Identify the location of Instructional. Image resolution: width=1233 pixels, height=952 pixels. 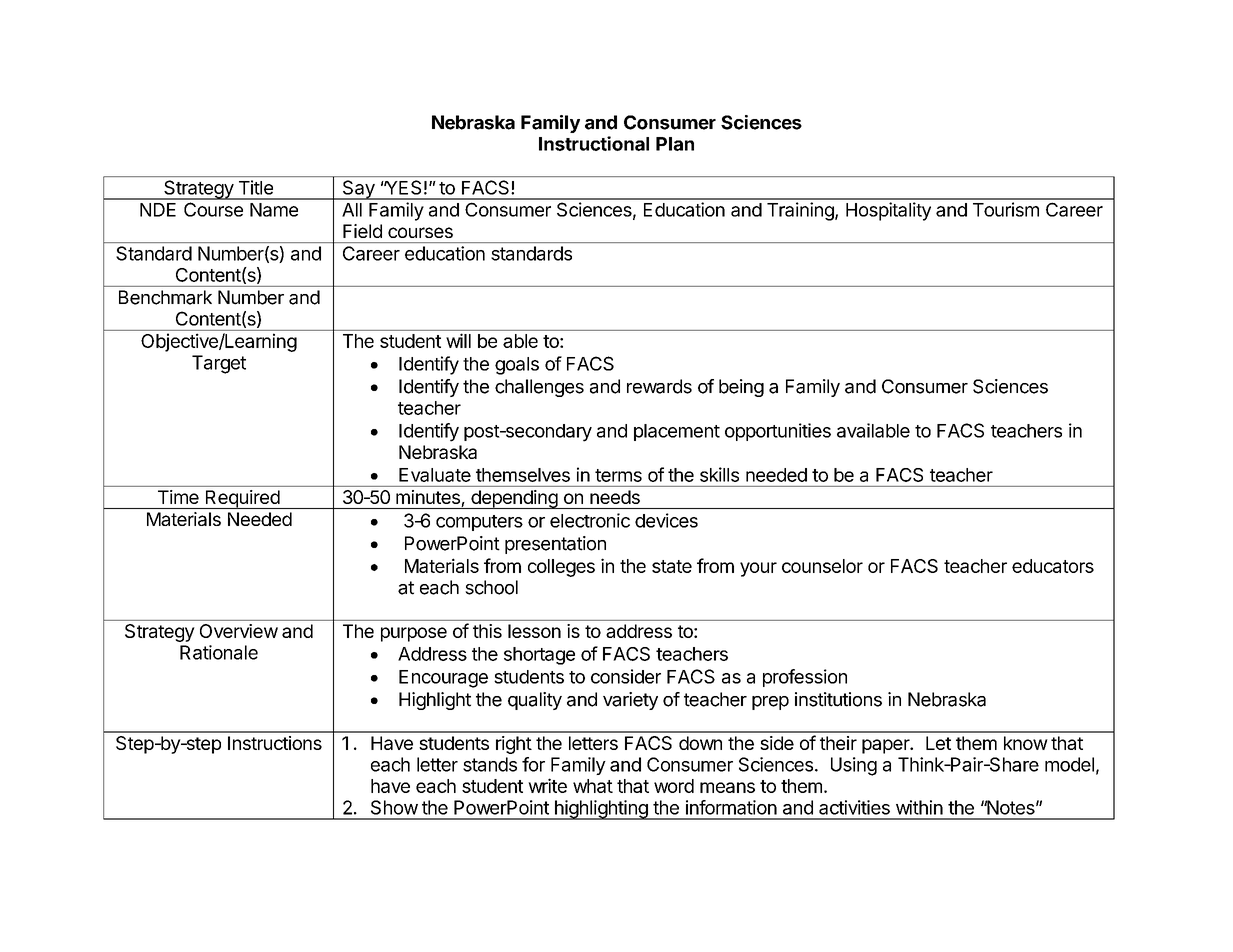
(594, 143).
